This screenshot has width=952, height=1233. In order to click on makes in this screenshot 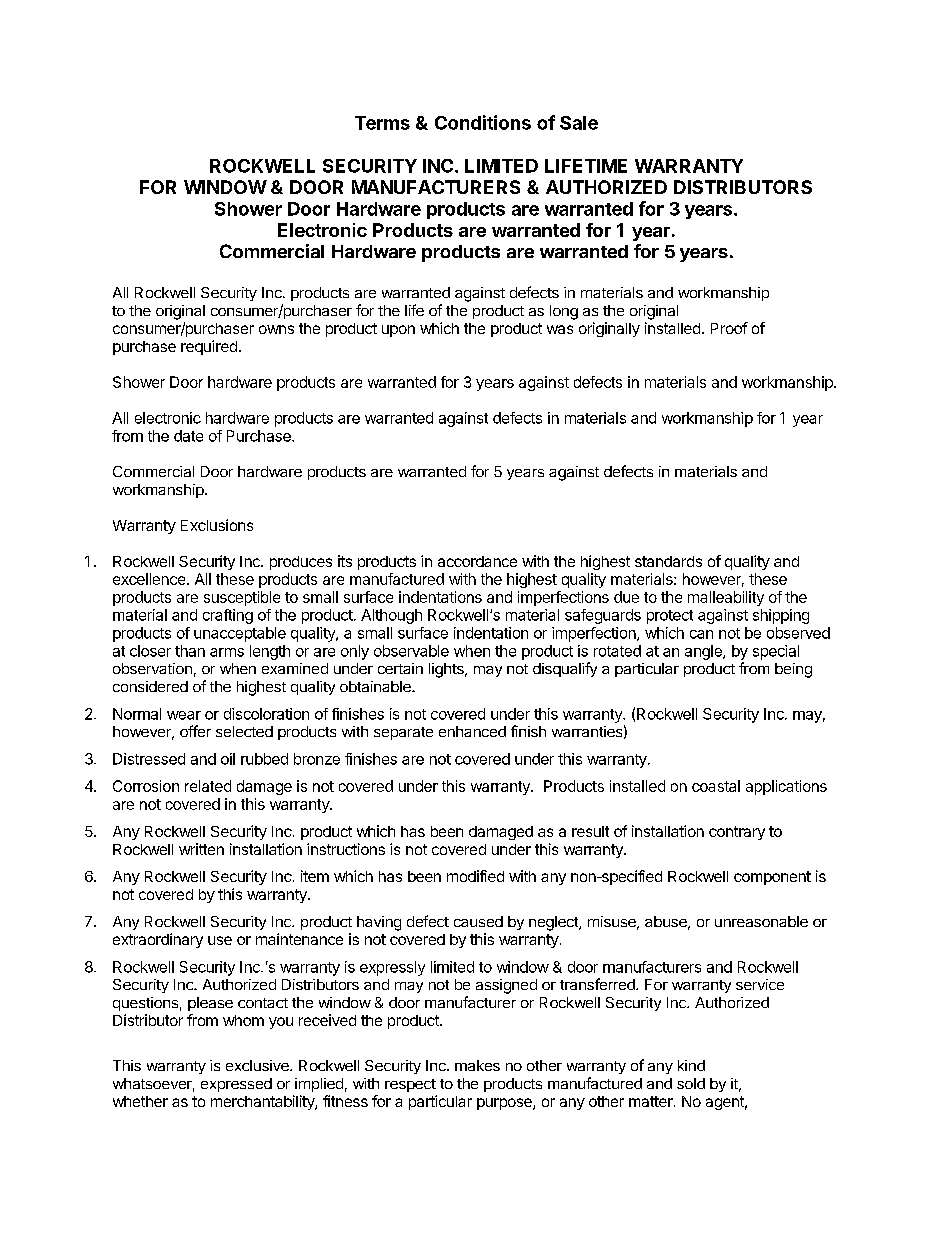, I will do `click(477, 1065)`.
